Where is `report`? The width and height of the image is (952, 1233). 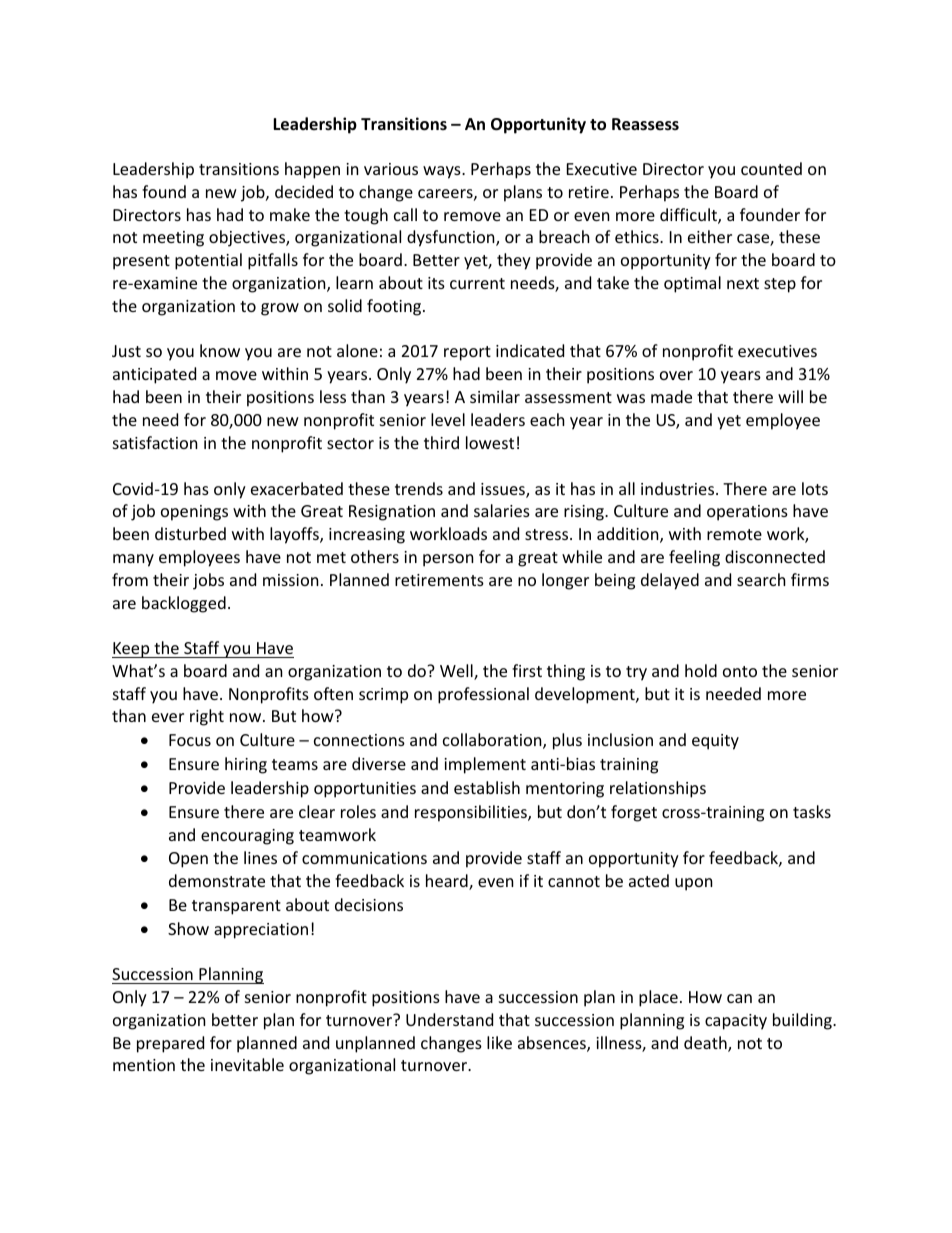 report is located at coordinates (467, 353).
